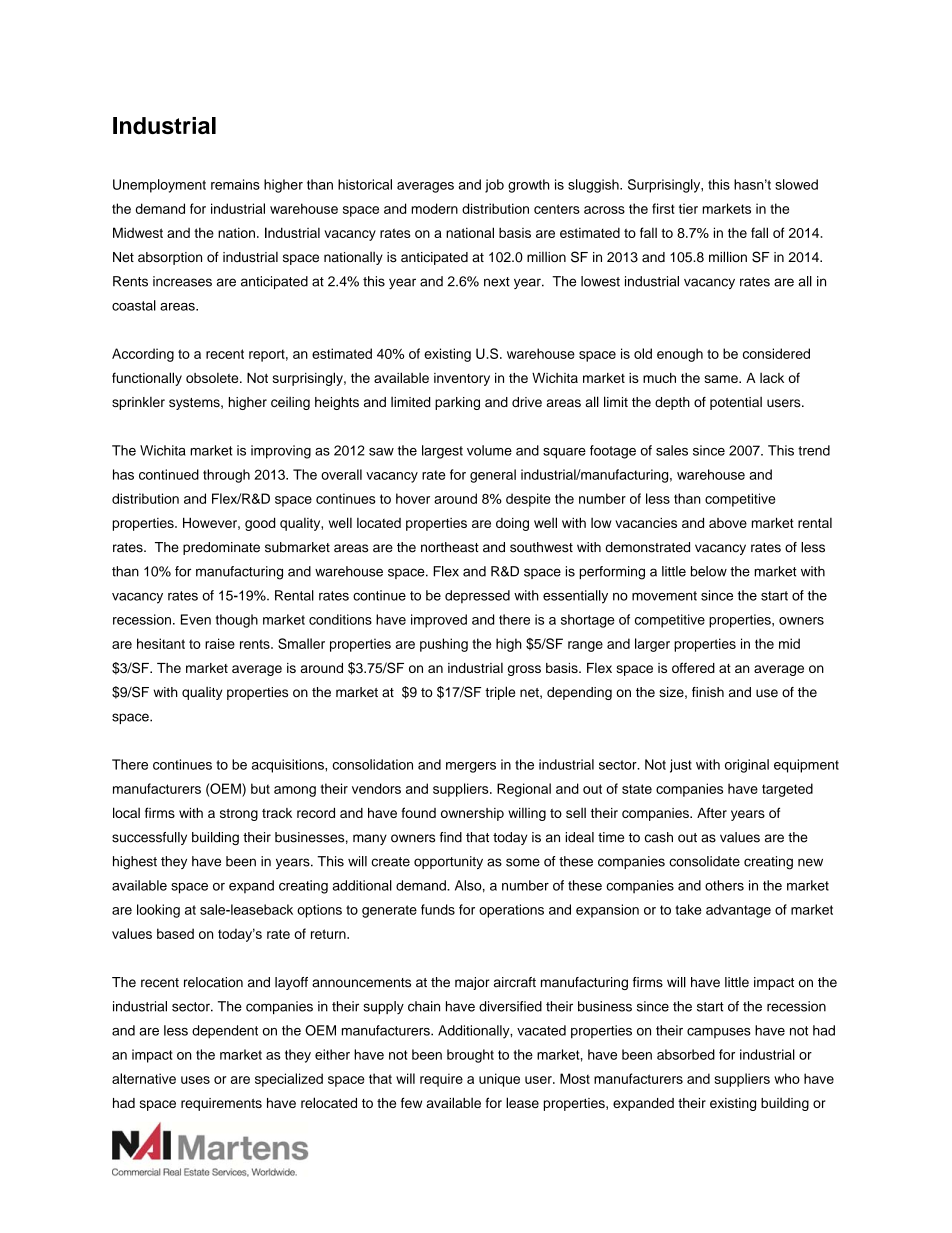 This screenshot has width=952, height=1233. I want to click on alternative, so click(144, 1078).
